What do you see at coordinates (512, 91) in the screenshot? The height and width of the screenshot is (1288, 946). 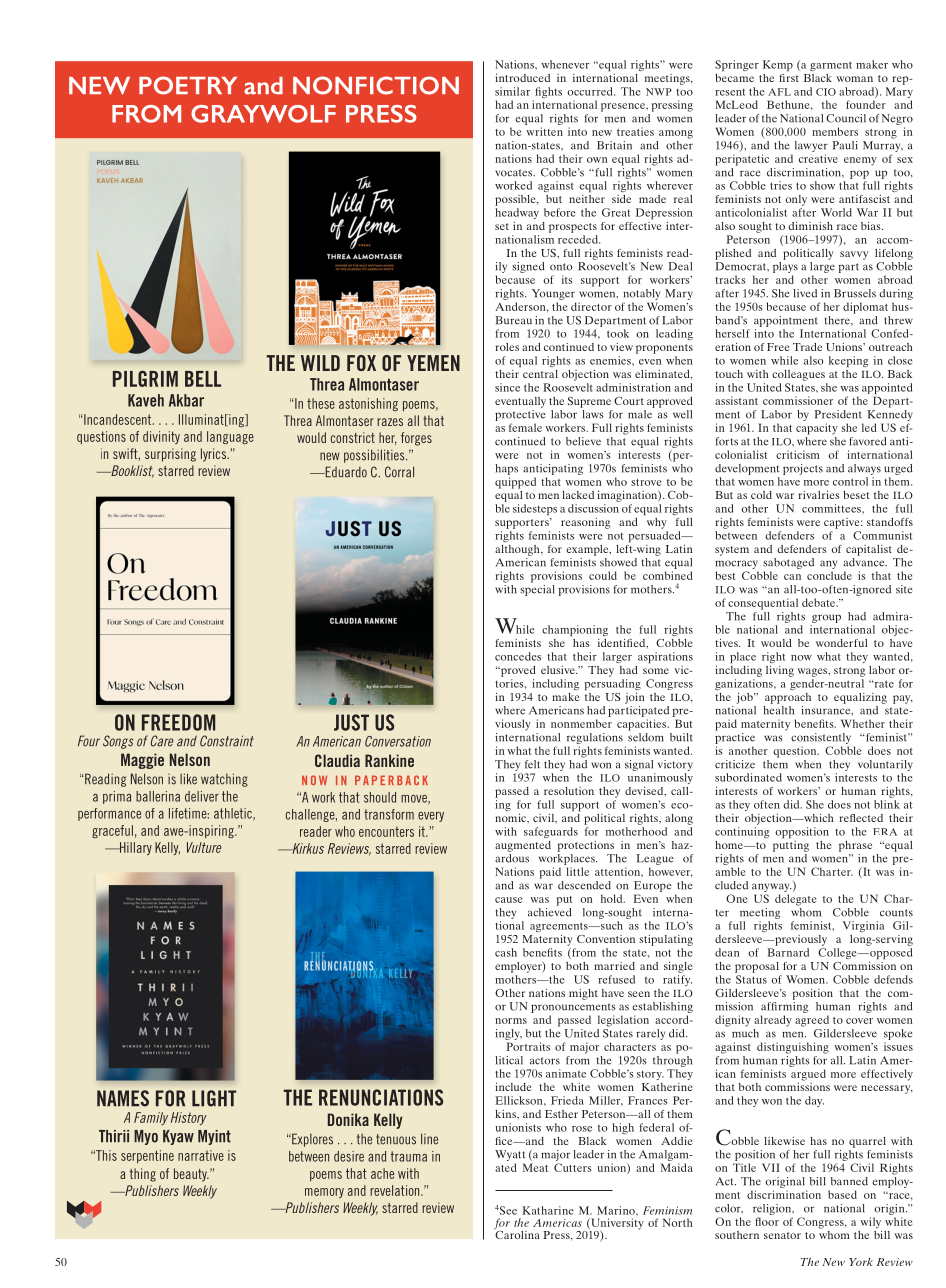 I see `similar` at bounding box center [512, 91].
